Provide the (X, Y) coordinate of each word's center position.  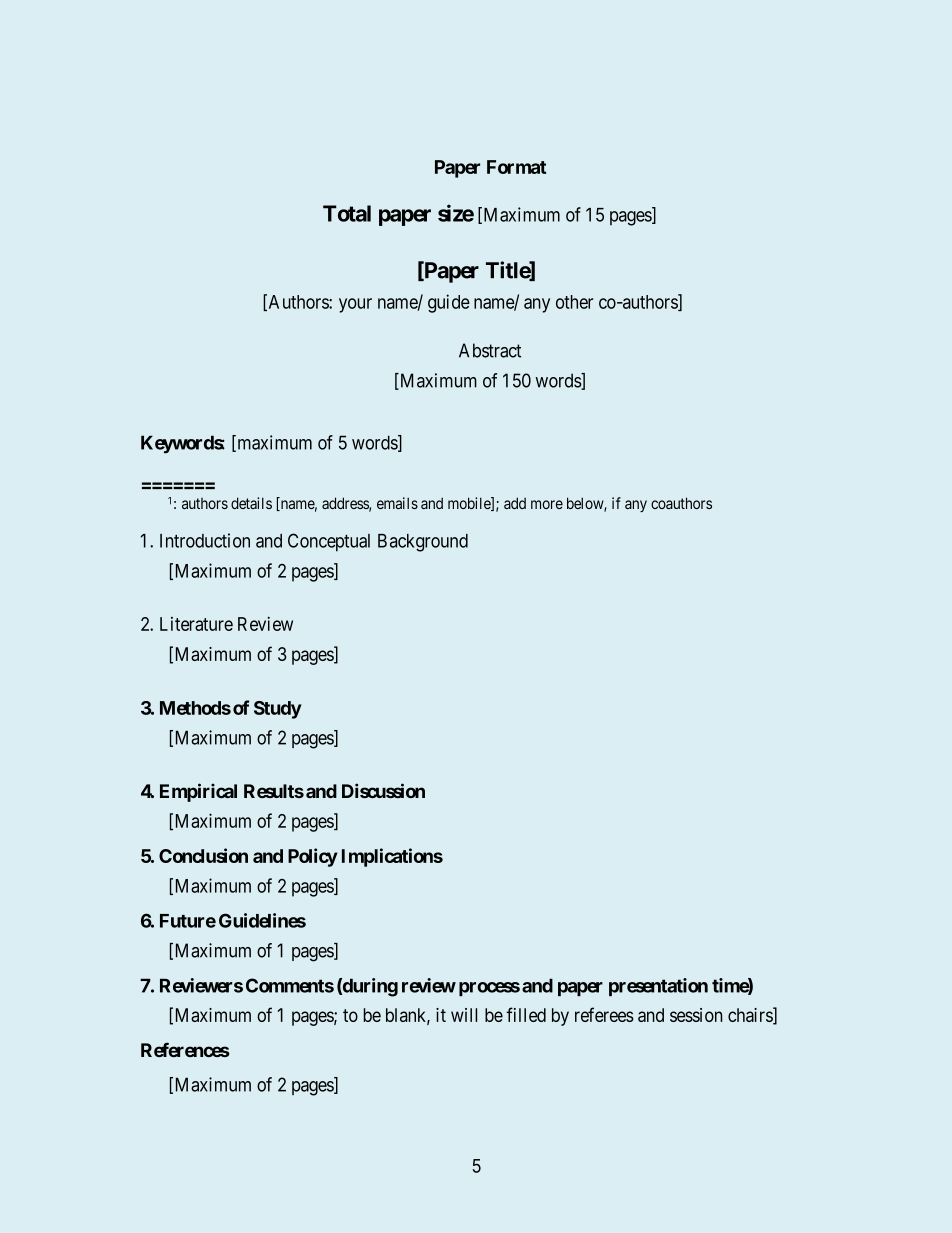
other (574, 302)
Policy (313, 857)
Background (423, 543)
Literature (196, 624)
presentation (658, 987)
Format (516, 167)
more (547, 504)
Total (347, 213)
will (464, 1015)
